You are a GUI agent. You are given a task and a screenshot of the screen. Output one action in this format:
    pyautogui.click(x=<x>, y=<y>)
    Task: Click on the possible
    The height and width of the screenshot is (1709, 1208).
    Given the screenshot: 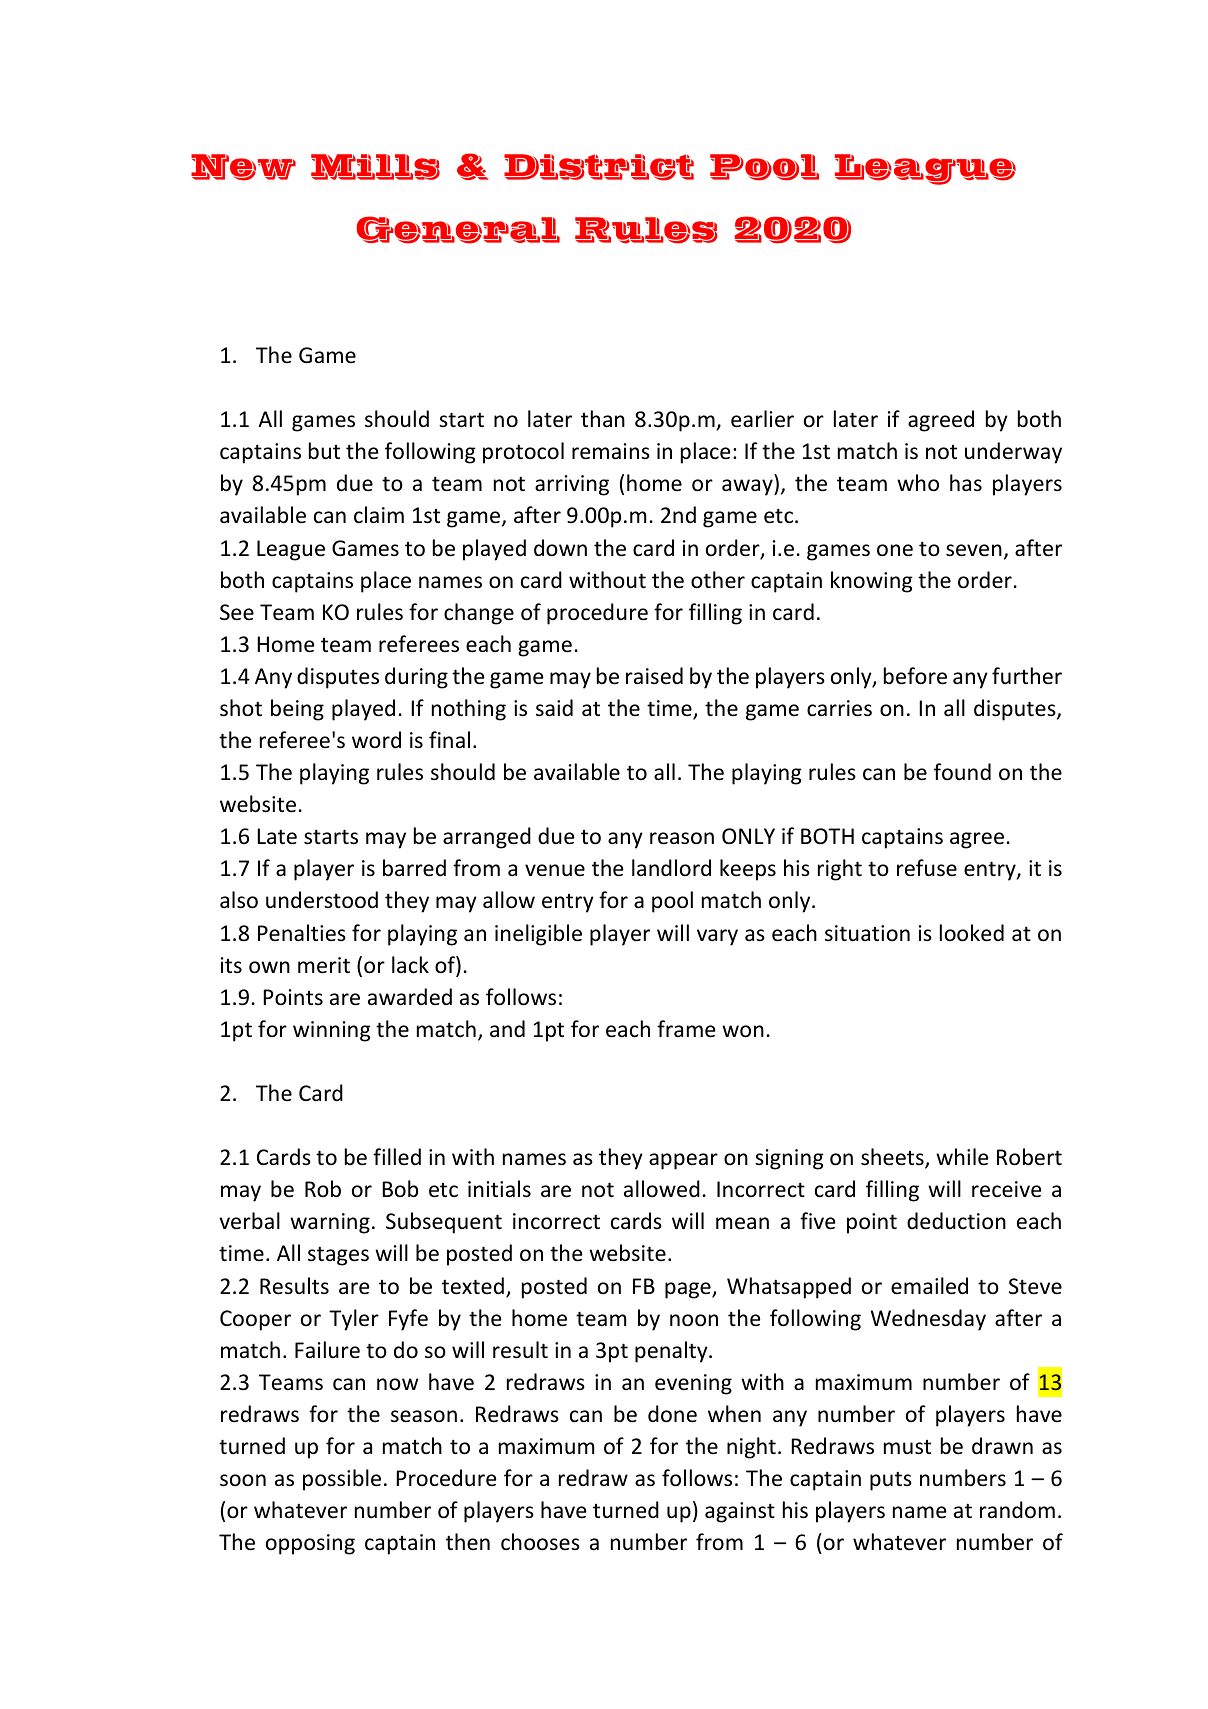 What is the action you would take?
    pyautogui.click(x=342, y=1480)
